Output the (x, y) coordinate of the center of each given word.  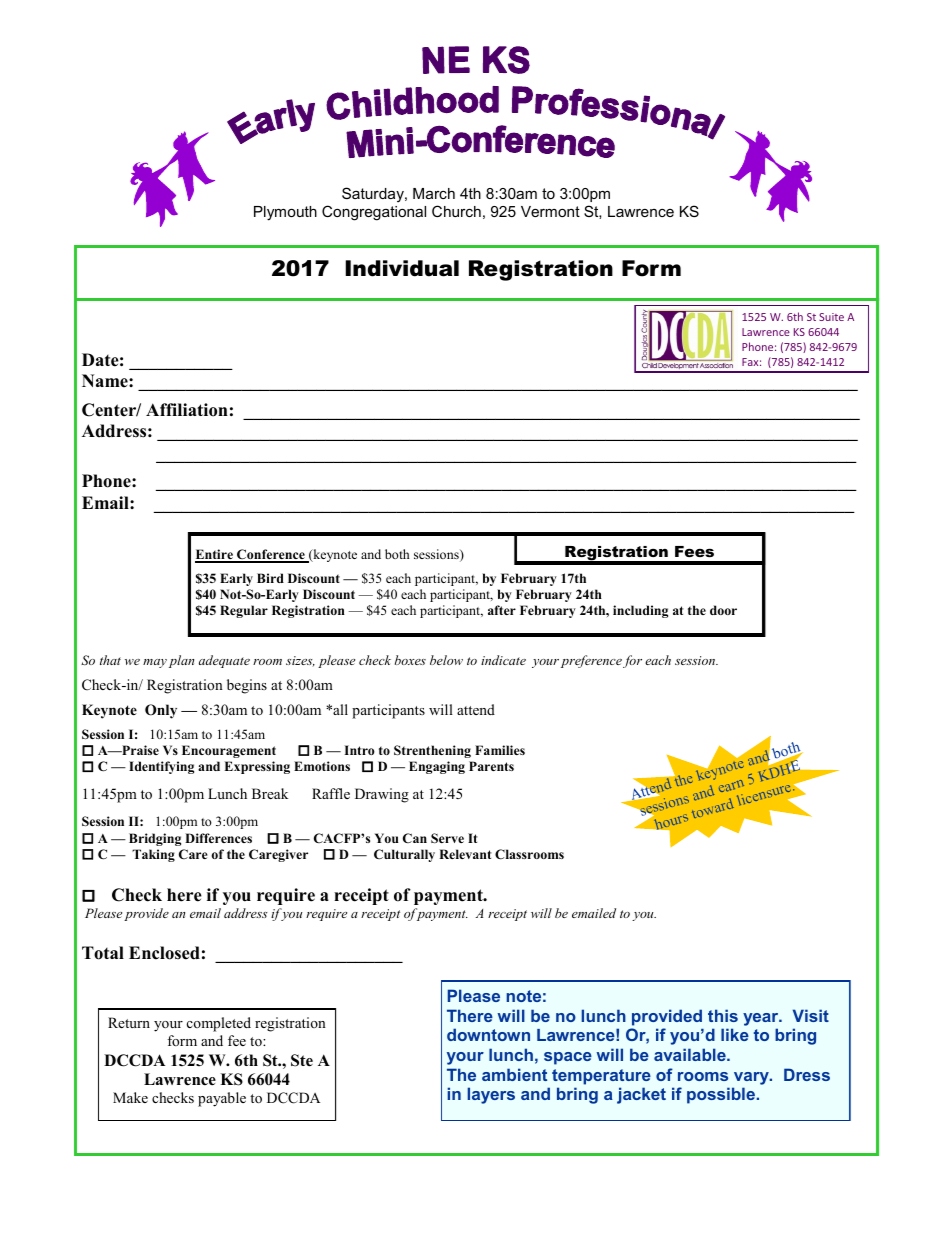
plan (181, 661)
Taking (153, 855)
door (723, 610)
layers (491, 1095)
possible (722, 1095)
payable (222, 1099)
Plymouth (285, 213)
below (446, 660)
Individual (402, 268)
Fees (694, 551)
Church (456, 211)
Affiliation (187, 410)
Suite (831, 317)
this (723, 1015)
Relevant (465, 854)
